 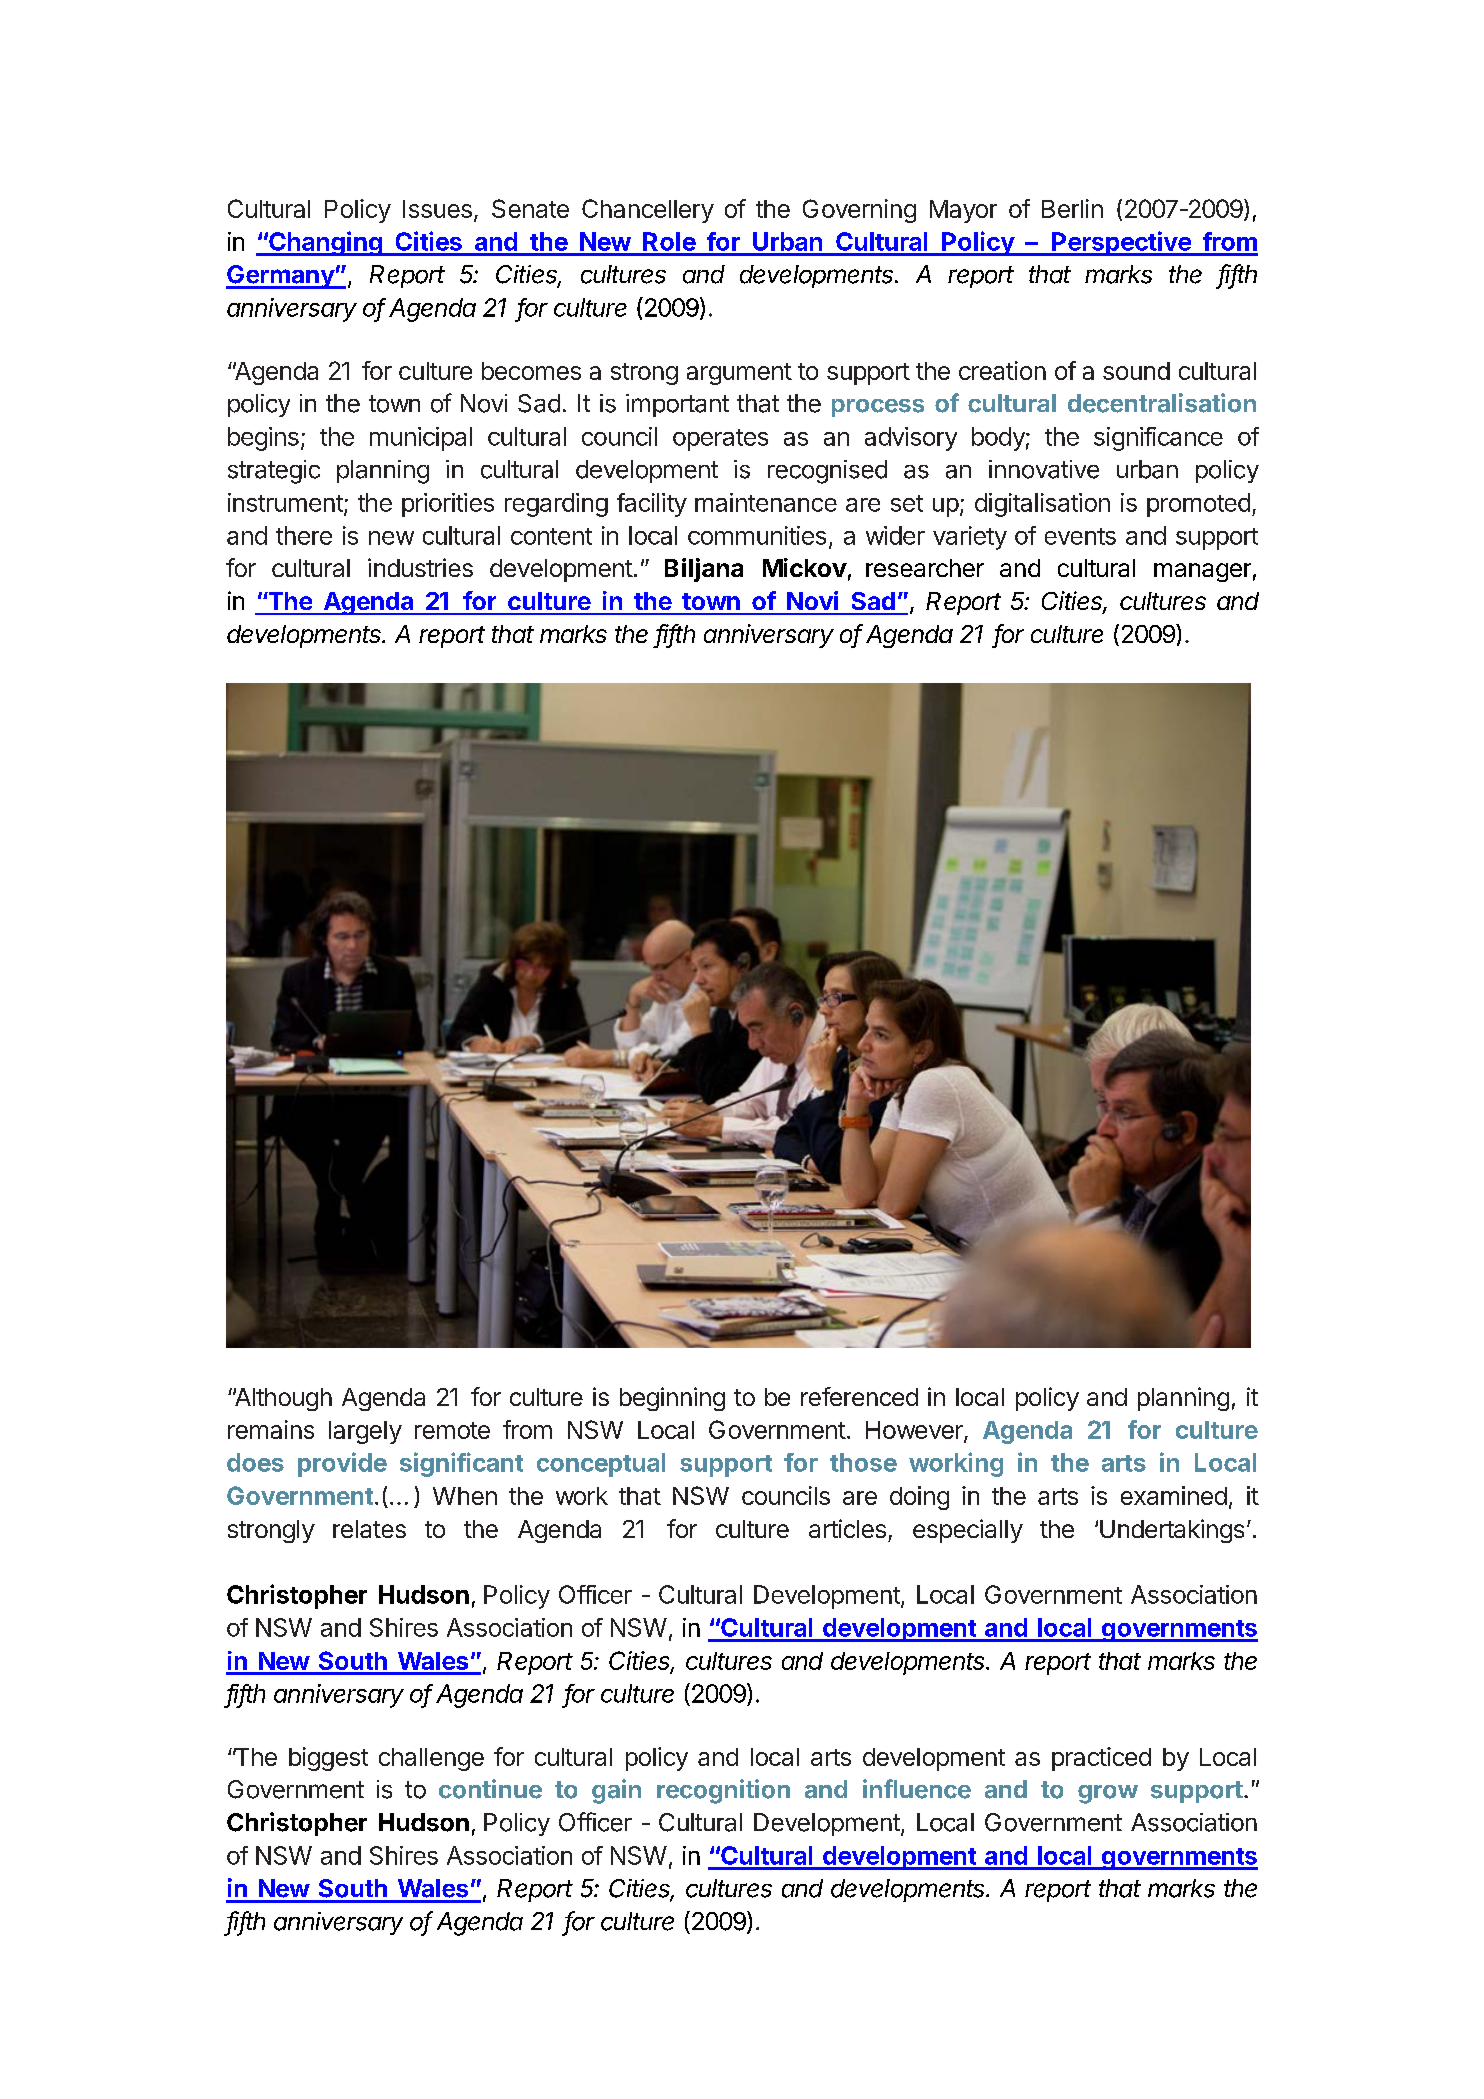 What do you see at coordinates (1121, 243) in the screenshot?
I see `Perspective` at bounding box center [1121, 243].
